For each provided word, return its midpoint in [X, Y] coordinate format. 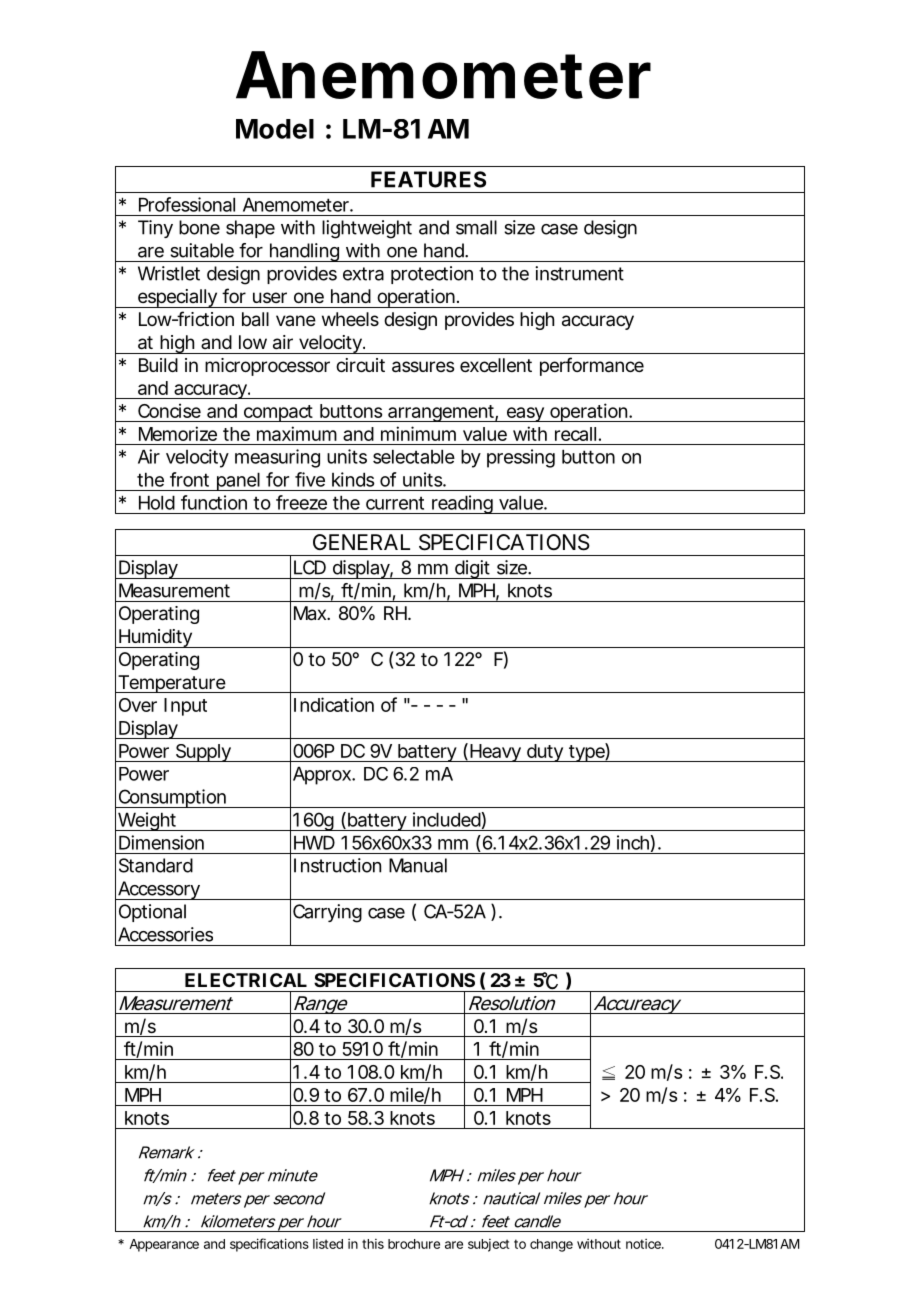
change [551, 1245]
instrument [579, 273]
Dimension [161, 842]
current [395, 503]
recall [575, 434]
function [214, 502]
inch [633, 842]
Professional [187, 204]
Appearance [164, 1245]
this [373, 1244]
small [476, 227]
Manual [418, 865]
